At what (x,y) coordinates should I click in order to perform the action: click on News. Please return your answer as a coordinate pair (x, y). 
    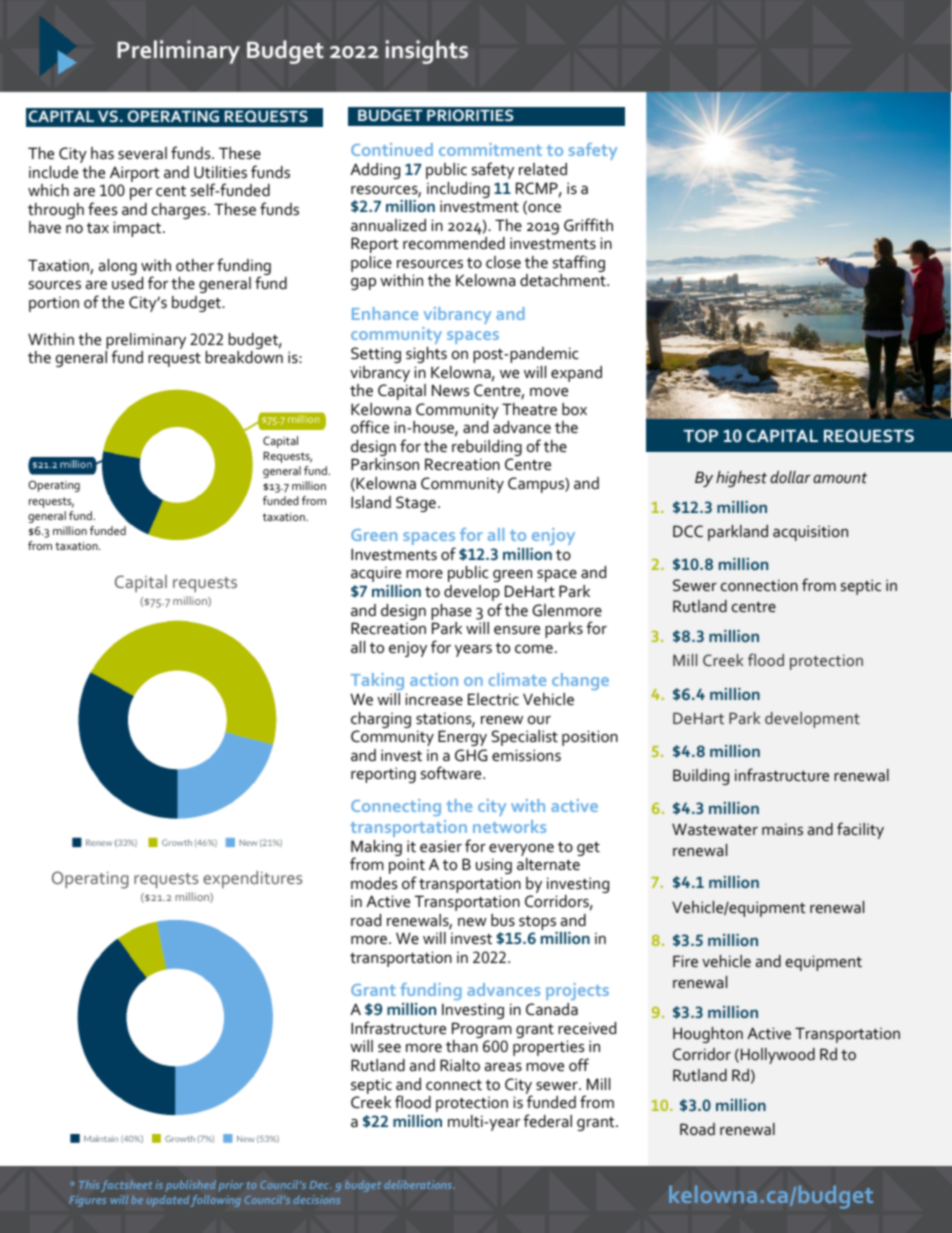
    Looking at the image, I should click on (450, 390).
